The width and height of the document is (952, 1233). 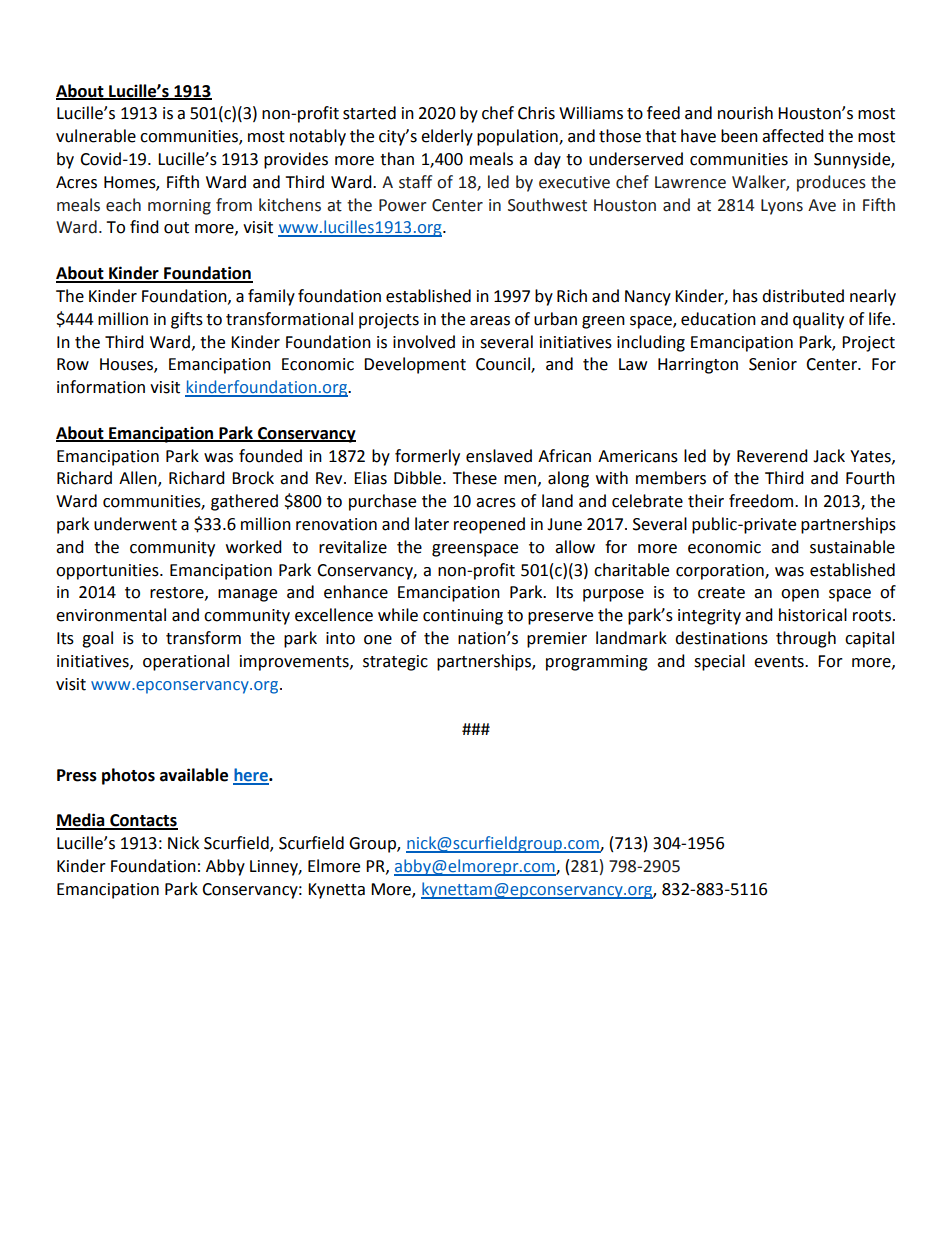 What do you see at coordinates (96, 136) in the document?
I see `vulnerable` at bounding box center [96, 136].
